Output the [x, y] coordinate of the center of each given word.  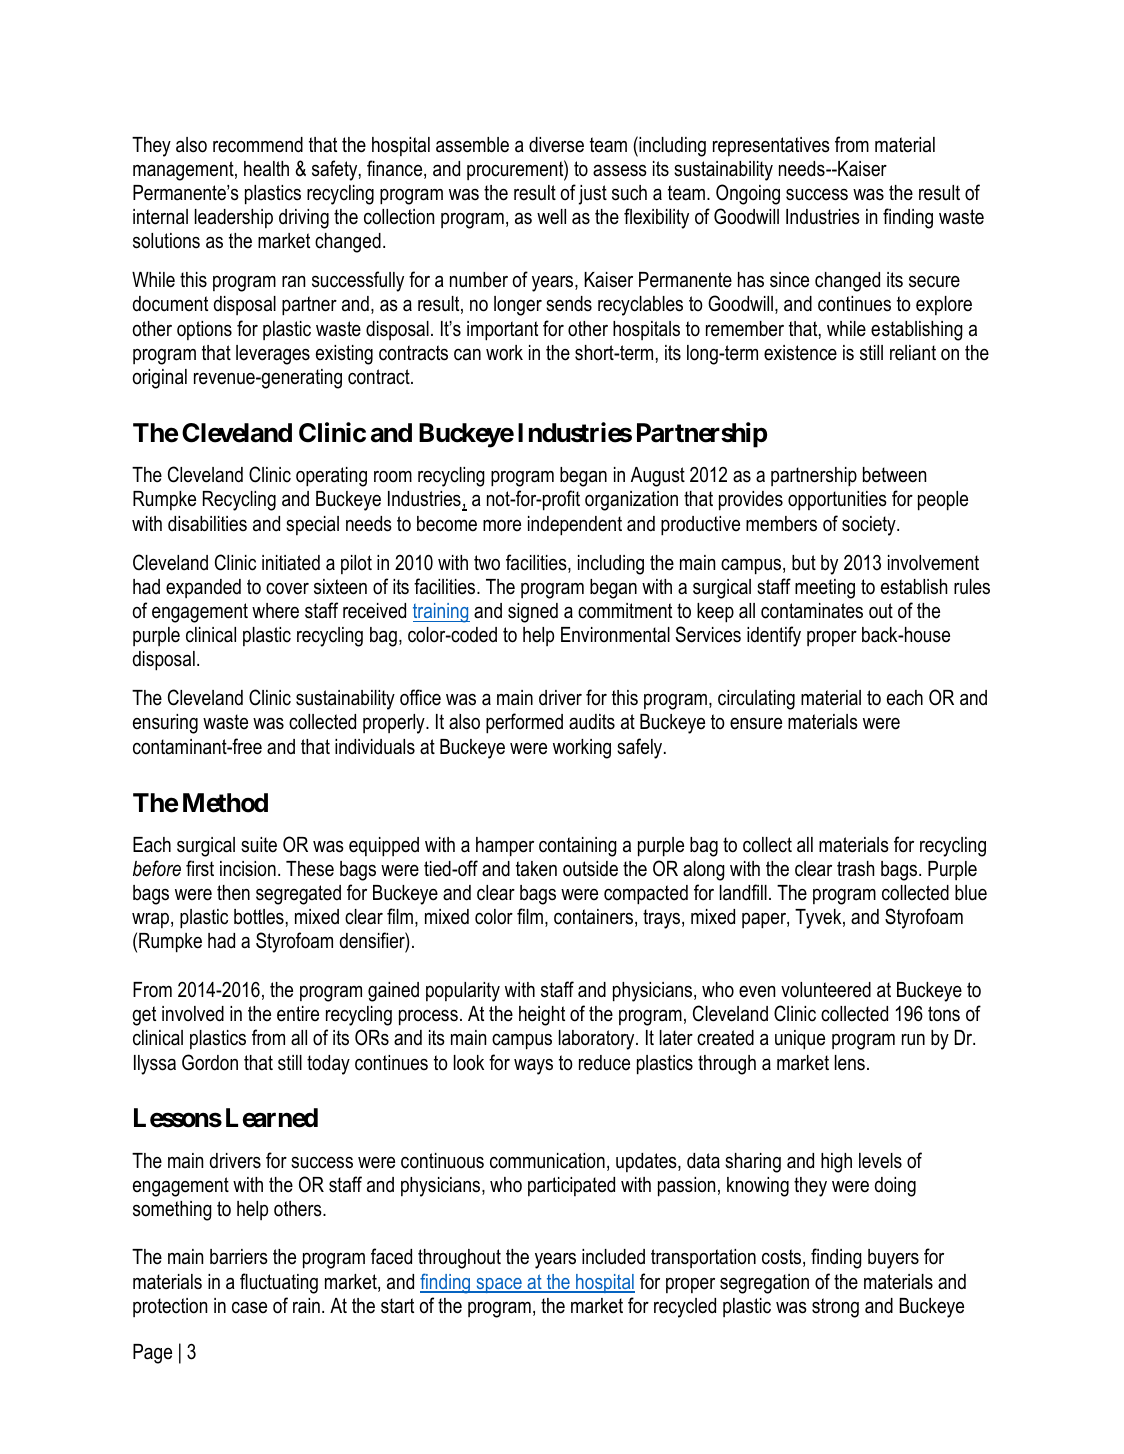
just [593, 195]
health [266, 169]
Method [225, 803]
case [249, 1308]
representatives [771, 146]
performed [524, 723]
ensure [756, 724]
